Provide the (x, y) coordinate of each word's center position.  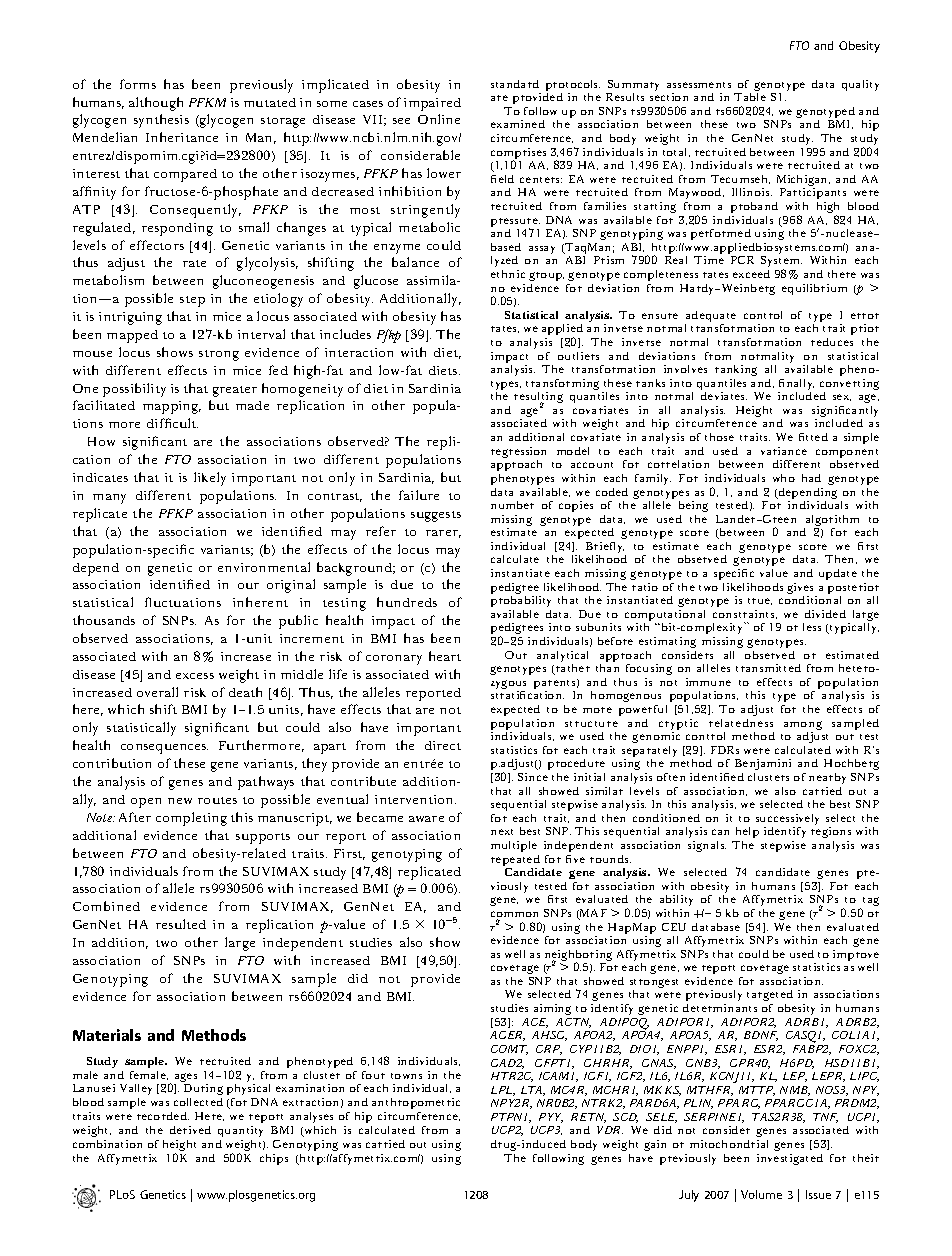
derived (190, 1130)
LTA (533, 1091)
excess (195, 676)
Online (439, 119)
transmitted (768, 668)
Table (750, 97)
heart (445, 656)
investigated (790, 1159)
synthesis (161, 121)
